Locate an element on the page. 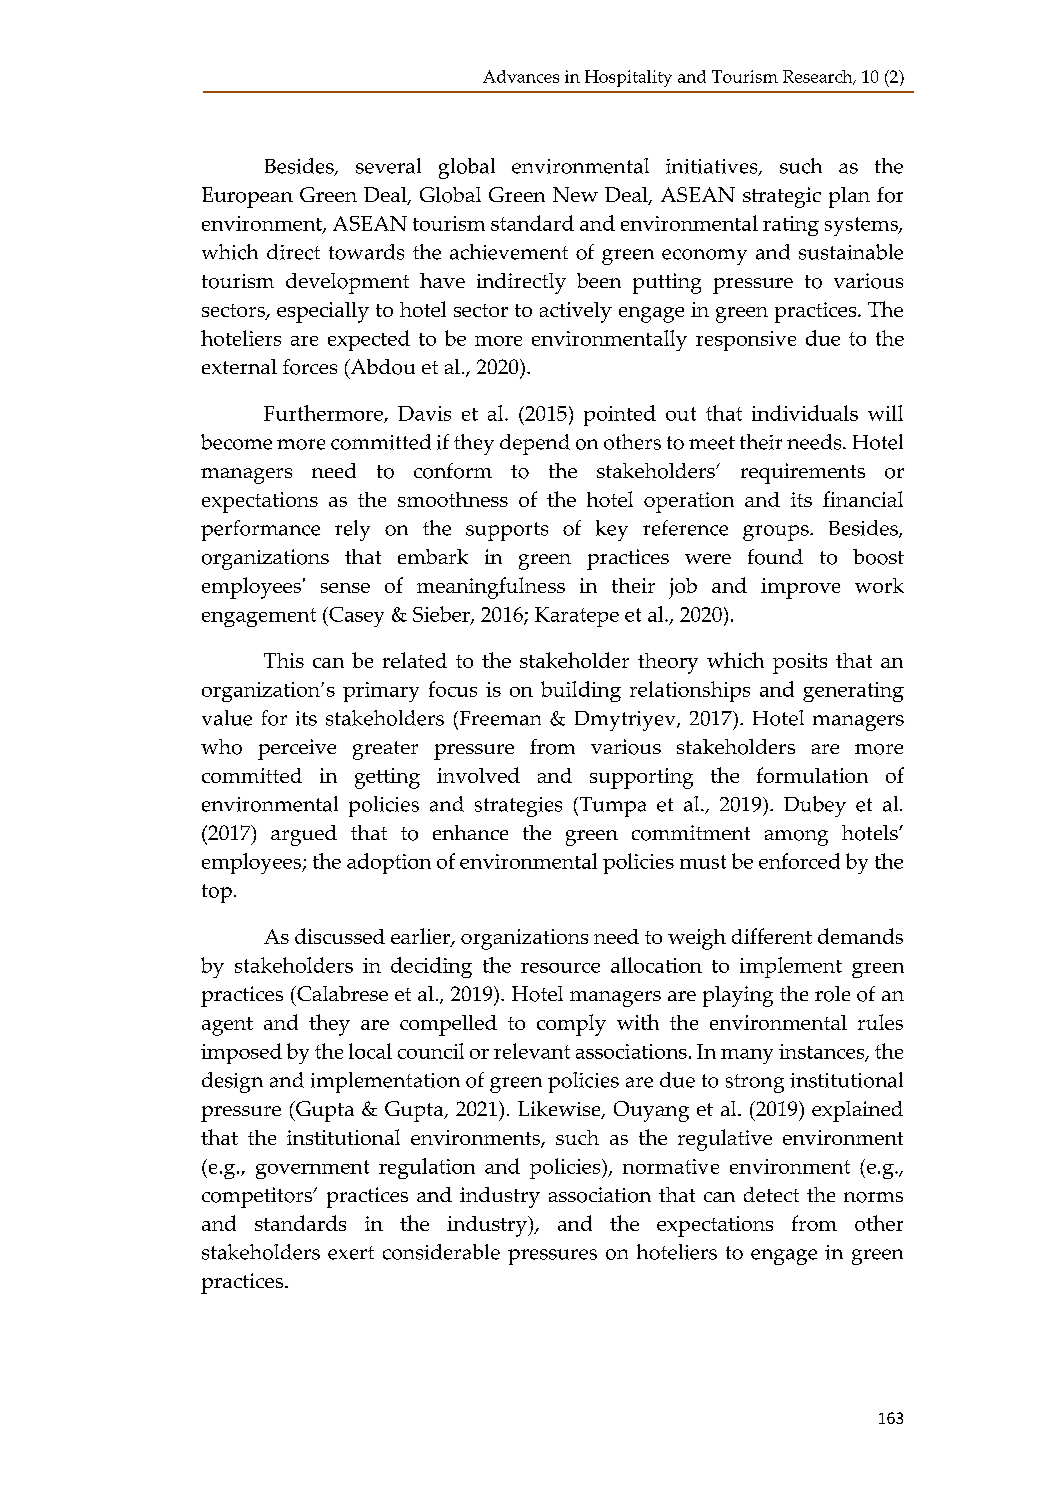  strategies is located at coordinates (518, 807).
